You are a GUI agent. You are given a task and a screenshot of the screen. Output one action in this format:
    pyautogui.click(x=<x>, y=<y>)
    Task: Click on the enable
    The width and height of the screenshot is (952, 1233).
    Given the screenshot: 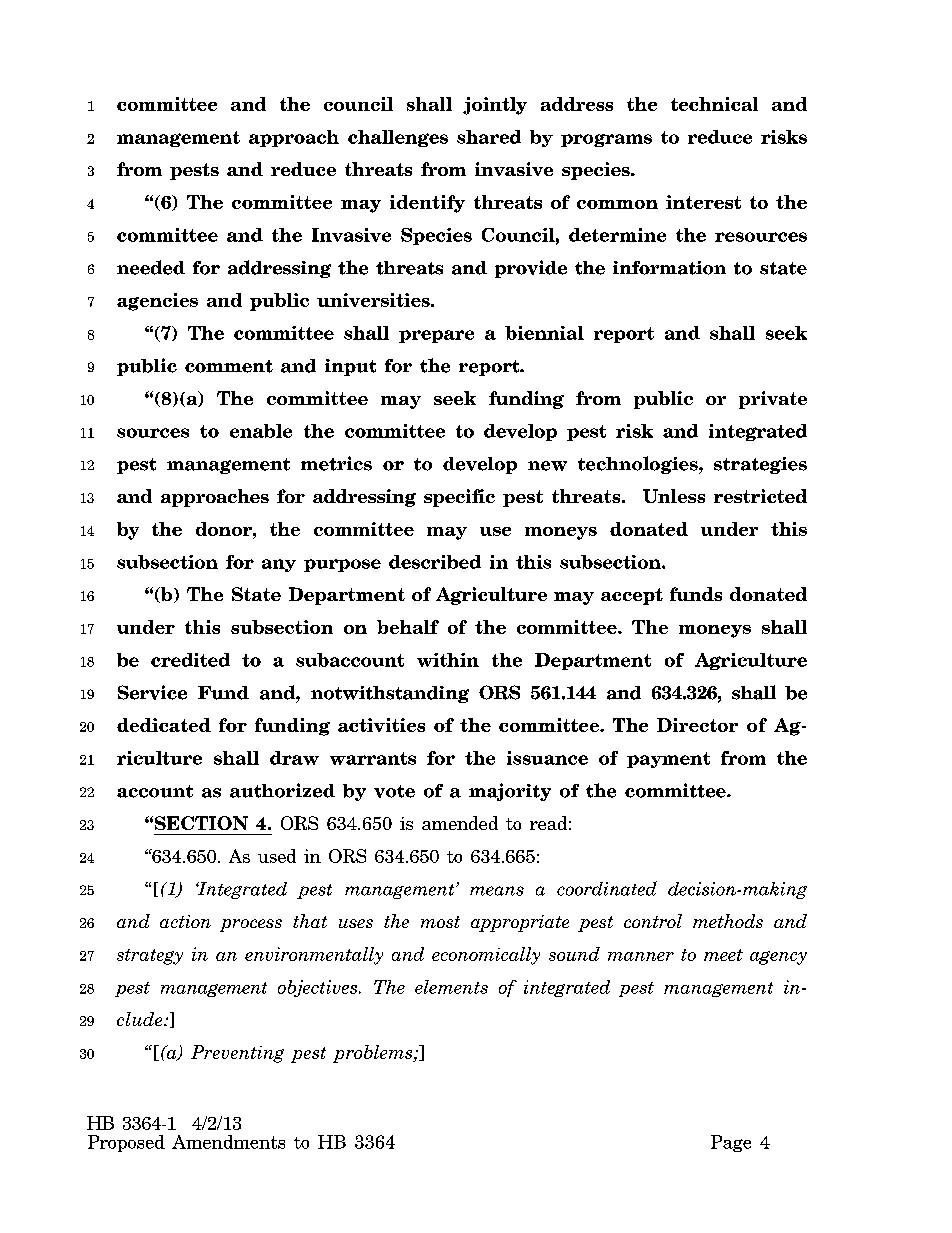 What is the action you would take?
    pyautogui.click(x=261, y=431)
